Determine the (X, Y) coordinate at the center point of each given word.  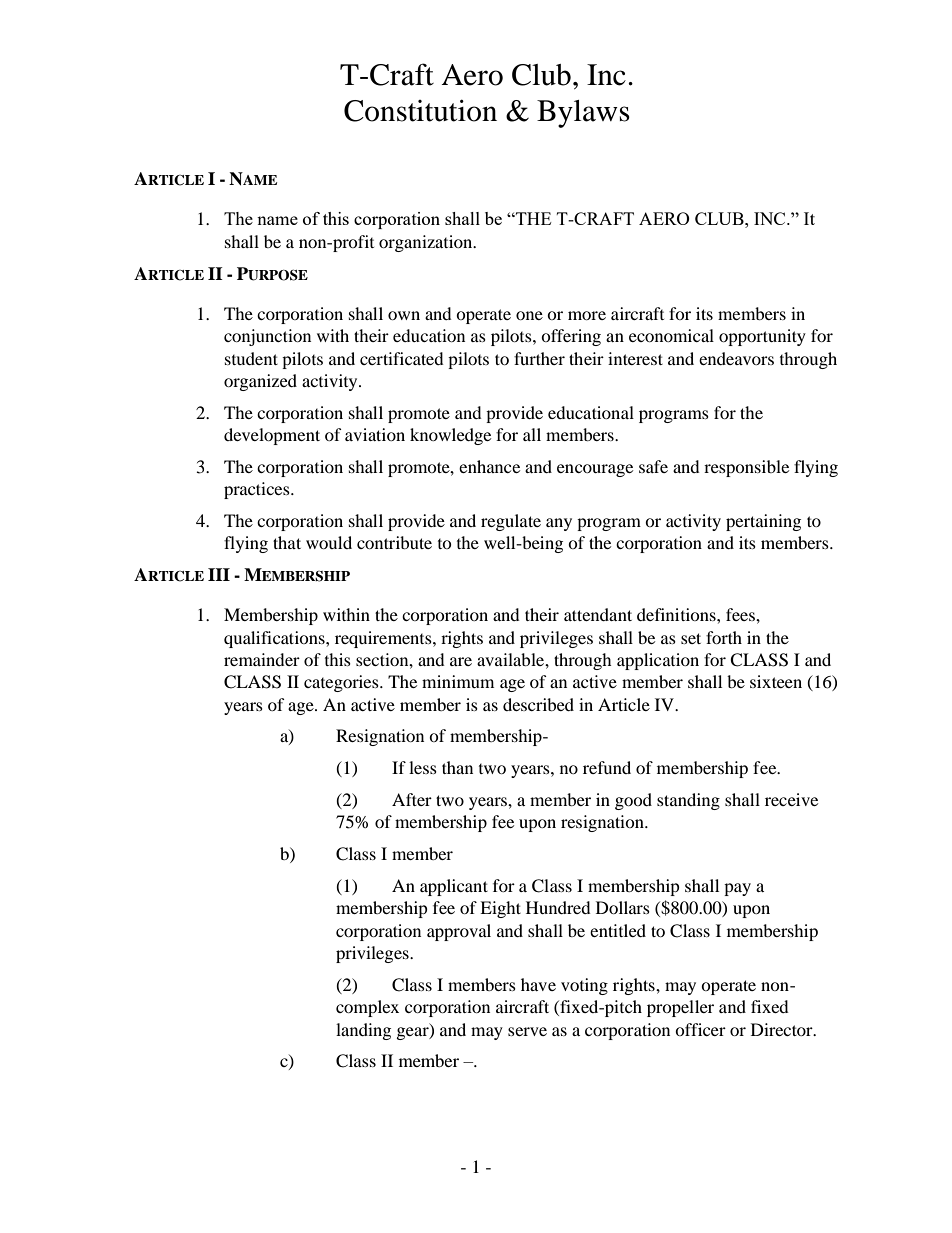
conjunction (267, 337)
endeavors (736, 358)
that (287, 542)
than (457, 767)
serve (527, 1031)
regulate (511, 522)
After (412, 799)
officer (700, 1029)
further (539, 358)
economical (671, 335)
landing (363, 1031)
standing (688, 801)
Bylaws (583, 114)
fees (741, 614)
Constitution (420, 110)
